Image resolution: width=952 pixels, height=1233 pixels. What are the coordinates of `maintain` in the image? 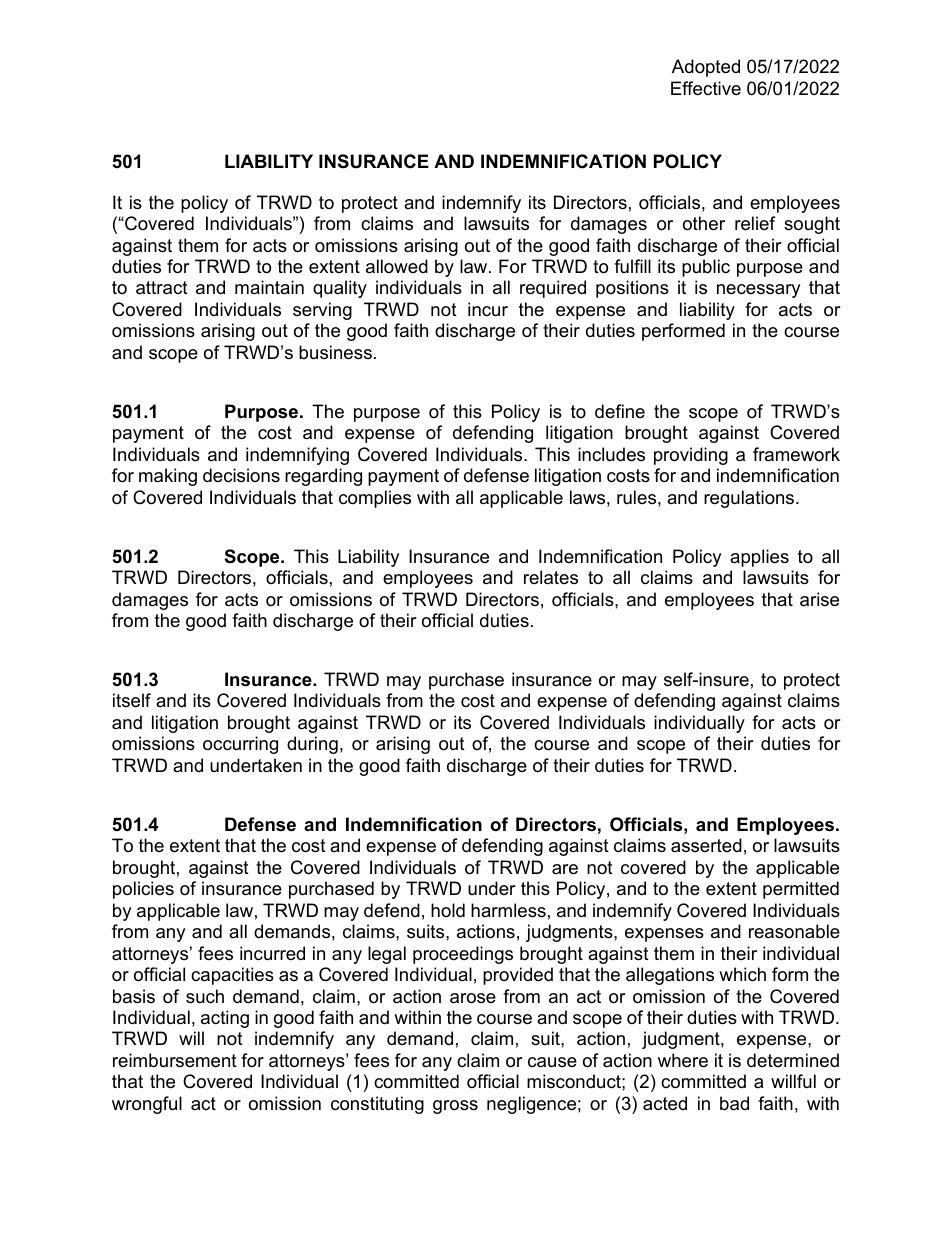 It's located at (269, 287).
